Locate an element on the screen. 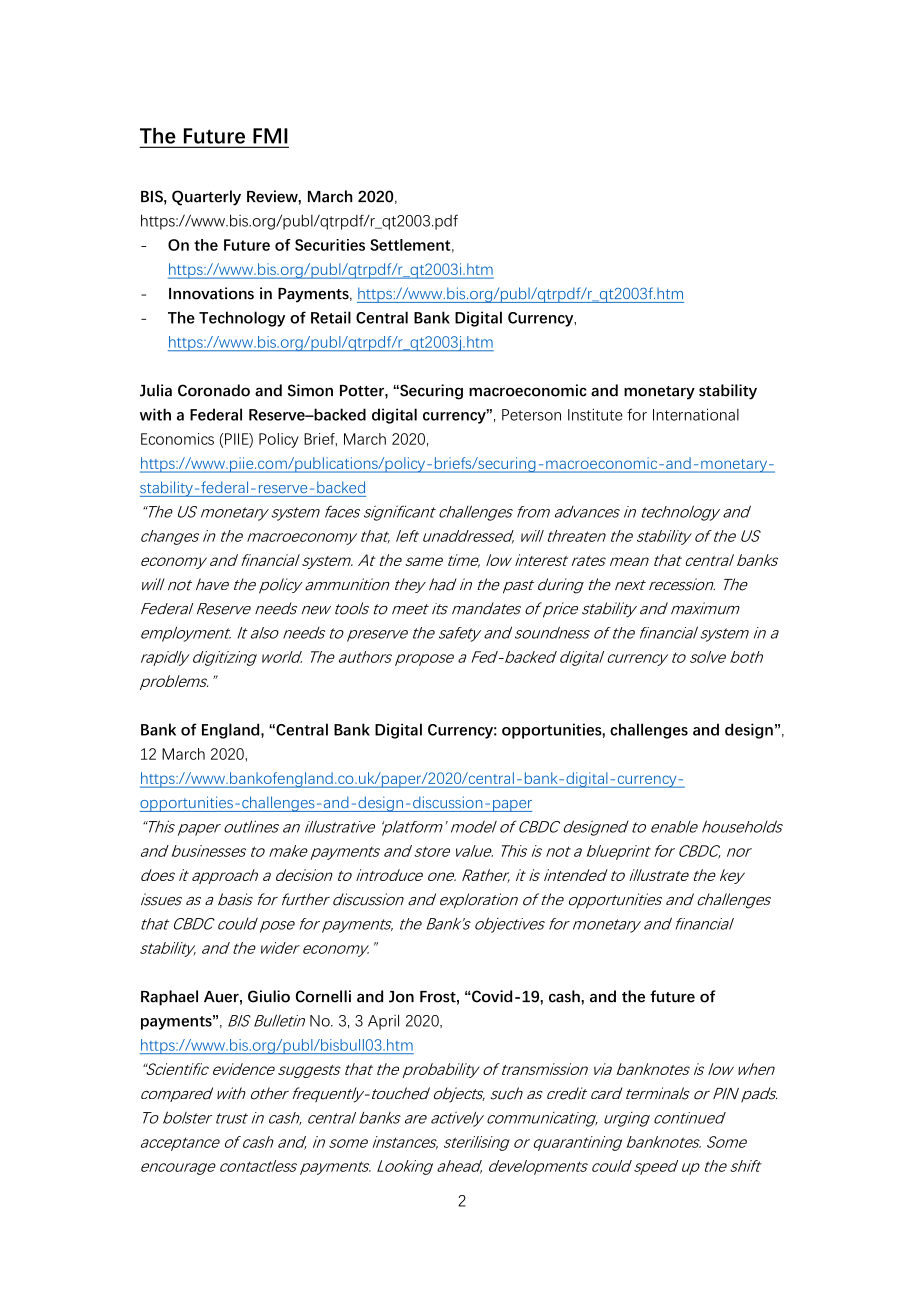 The height and width of the screenshot is (1308, 924). Giulio is located at coordinates (269, 996).
